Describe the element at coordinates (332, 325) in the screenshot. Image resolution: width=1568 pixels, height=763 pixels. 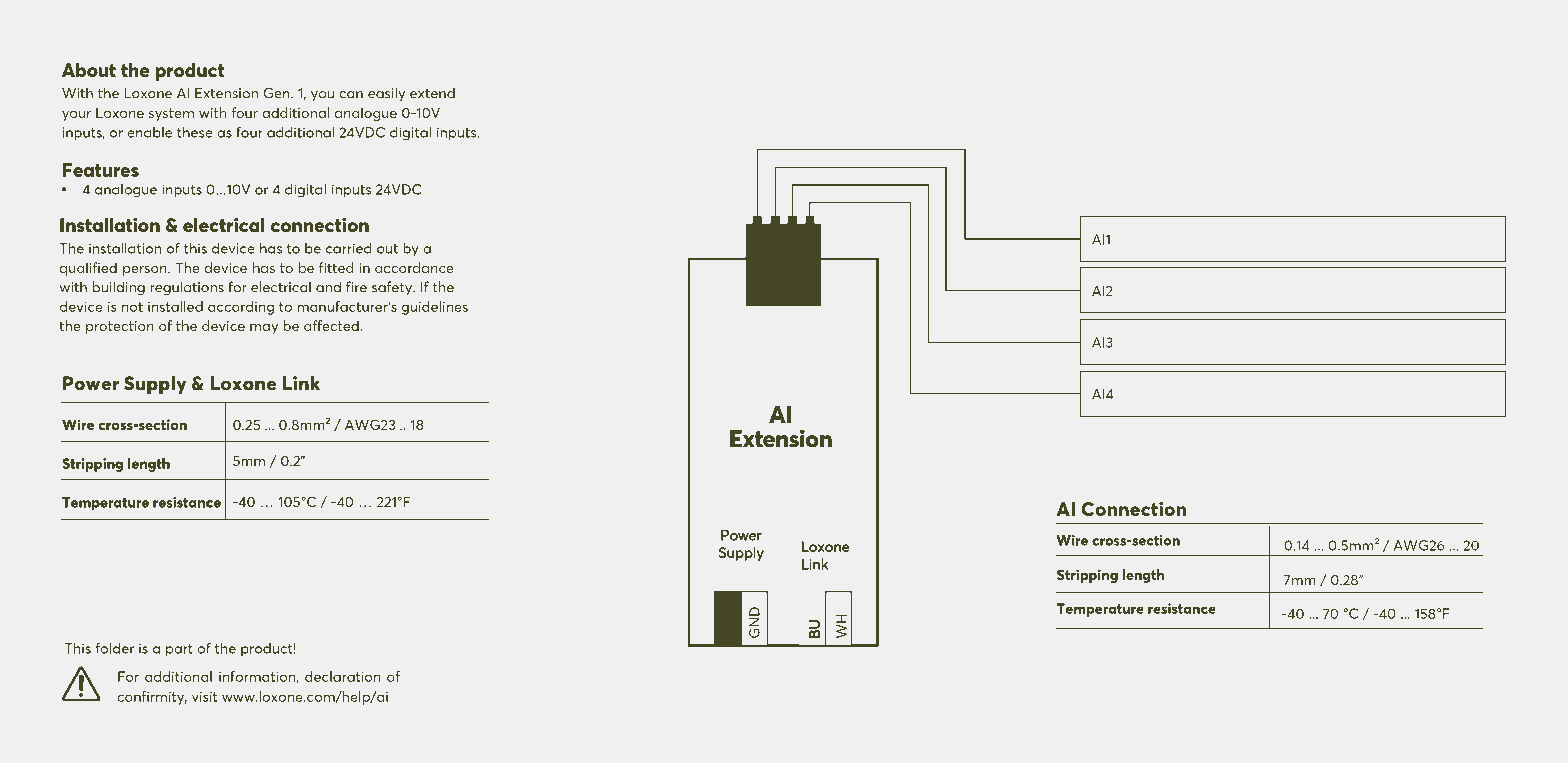
I see `affected` at that location.
